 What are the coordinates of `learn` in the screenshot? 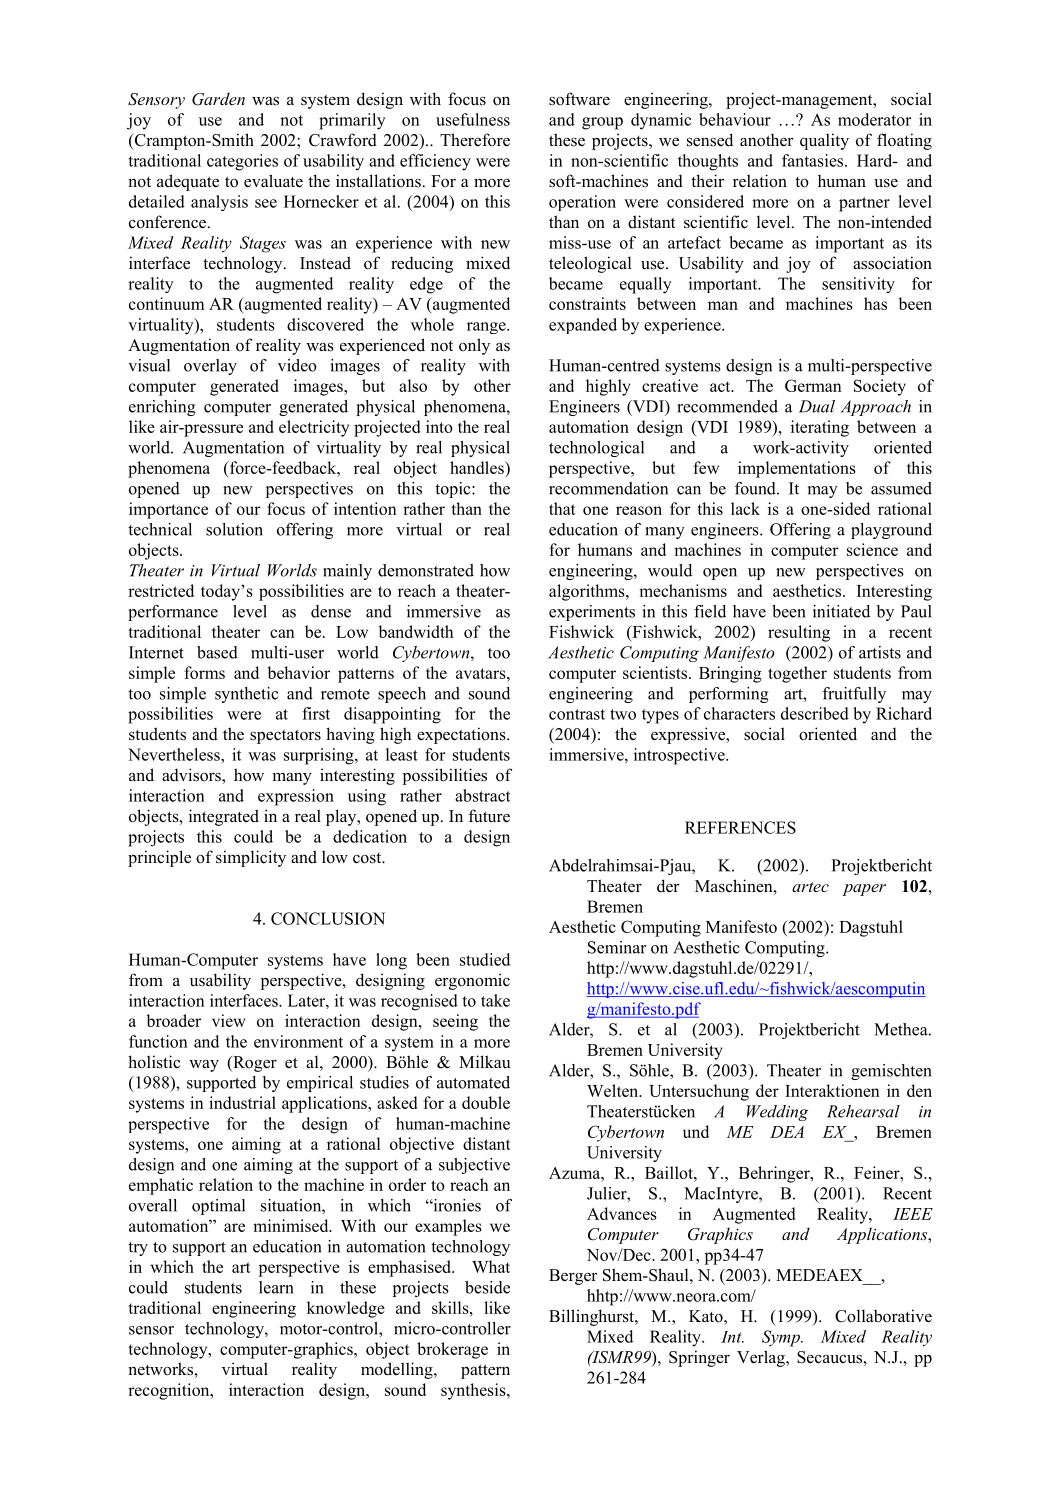 It's located at (276, 1287).
